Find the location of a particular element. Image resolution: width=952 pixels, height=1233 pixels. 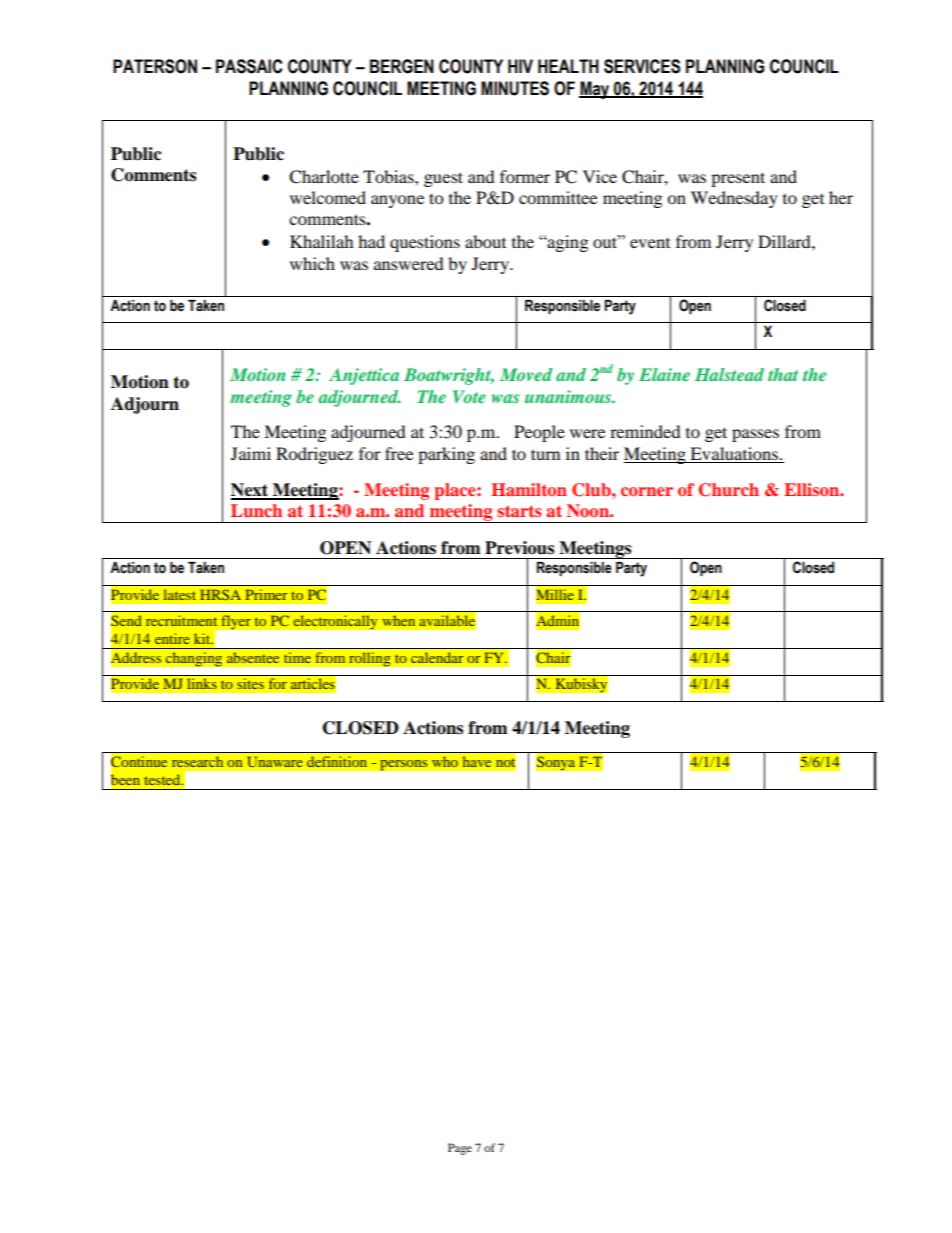

Page is located at coordinates (460, 1149).
